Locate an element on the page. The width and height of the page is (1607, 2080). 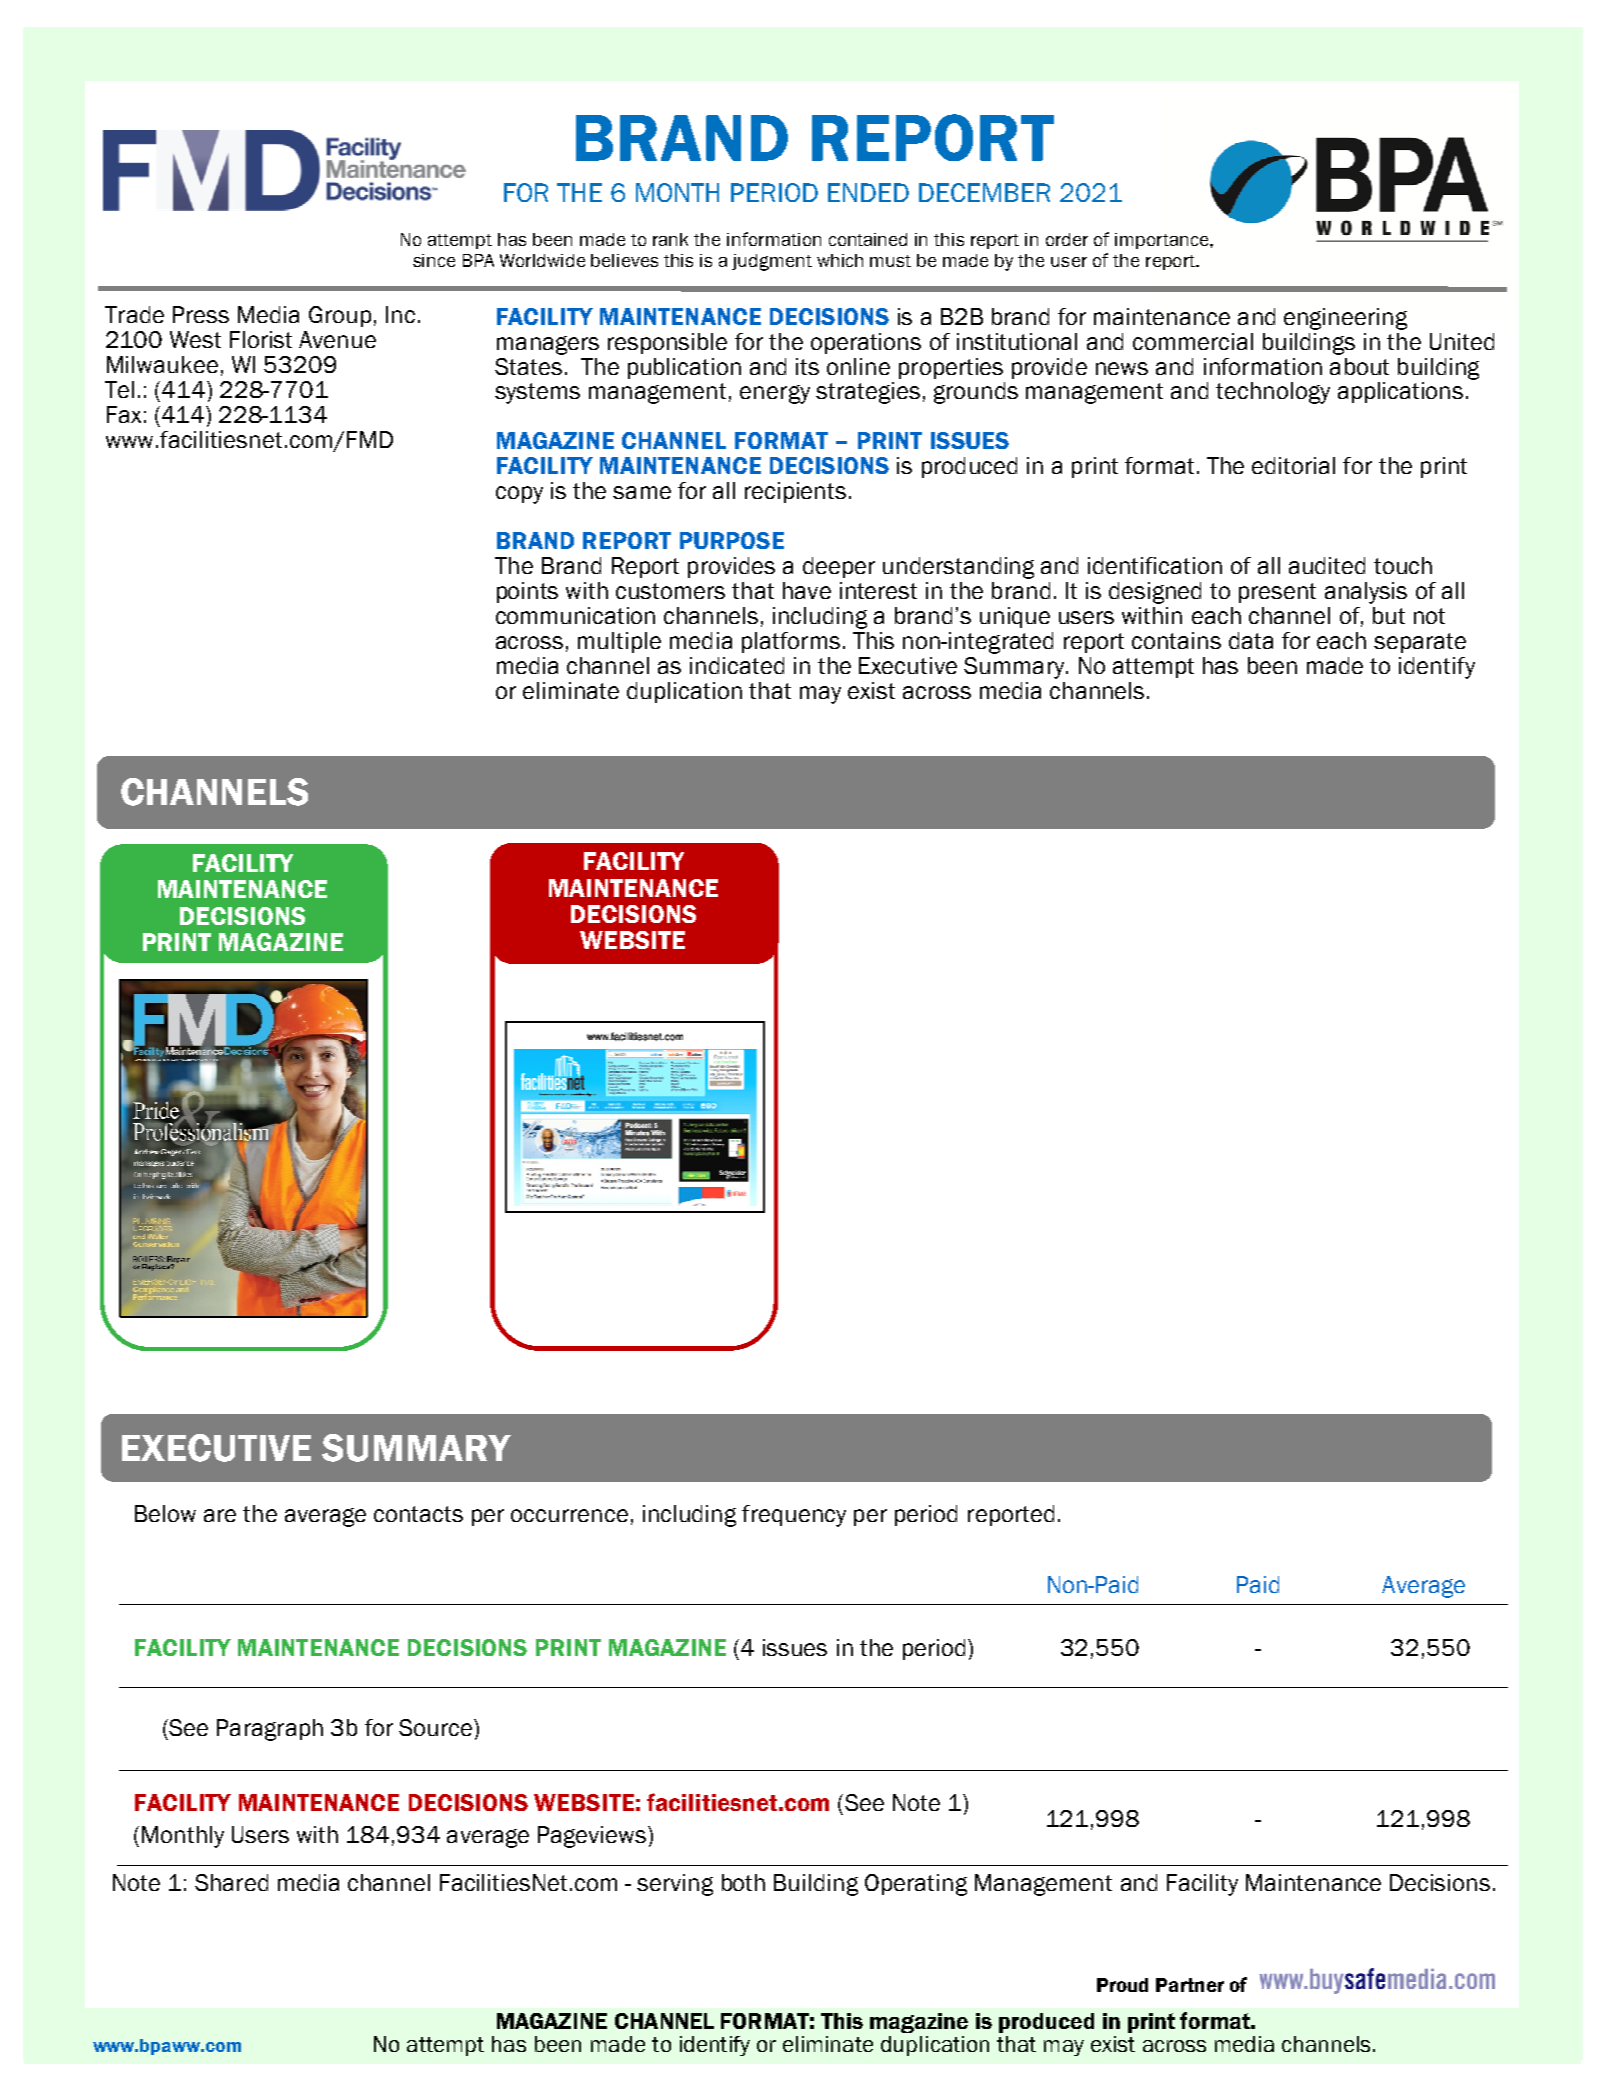
data is located at coordinates (1251, 640).
